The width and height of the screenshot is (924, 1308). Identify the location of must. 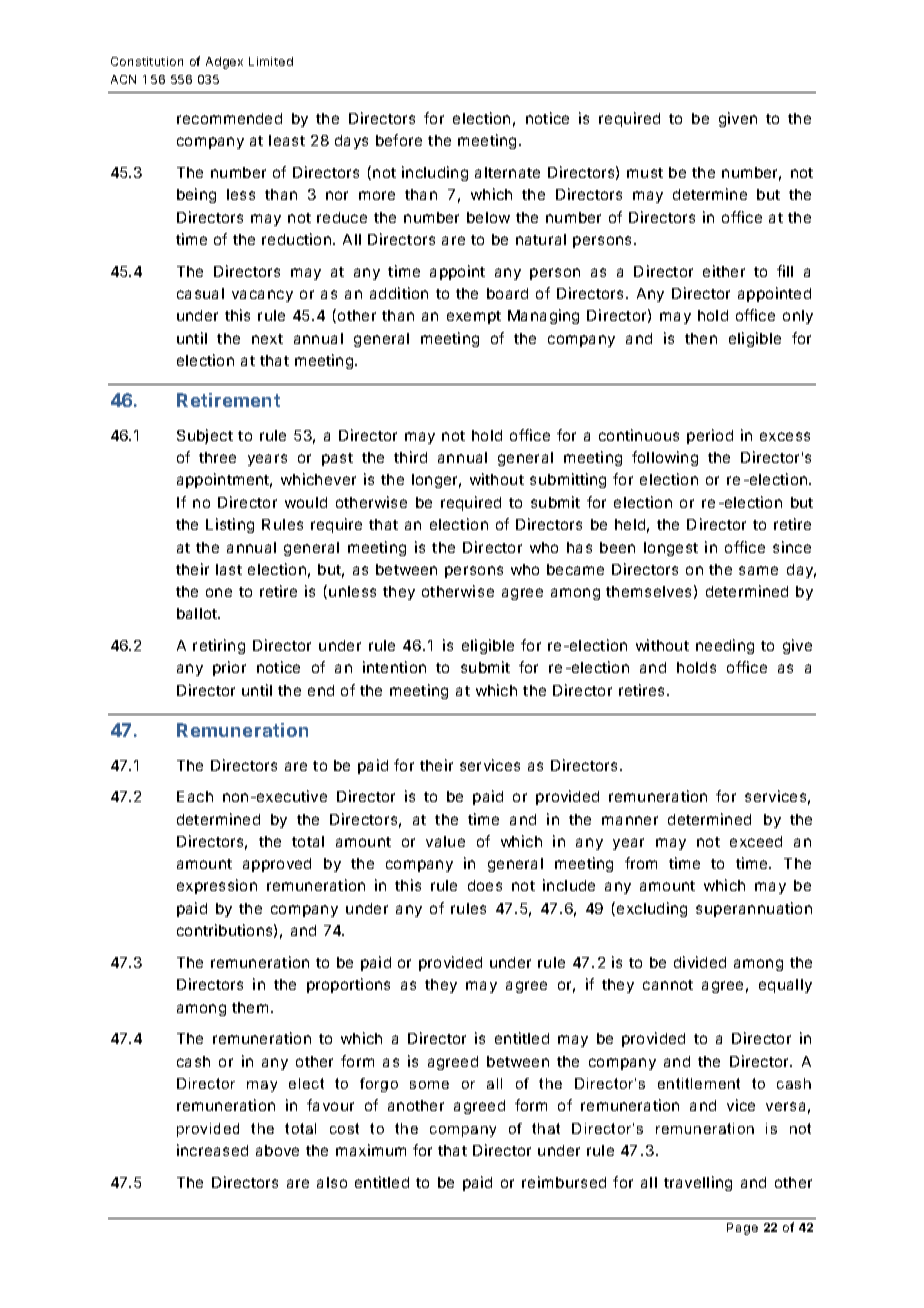
(645, 173).
